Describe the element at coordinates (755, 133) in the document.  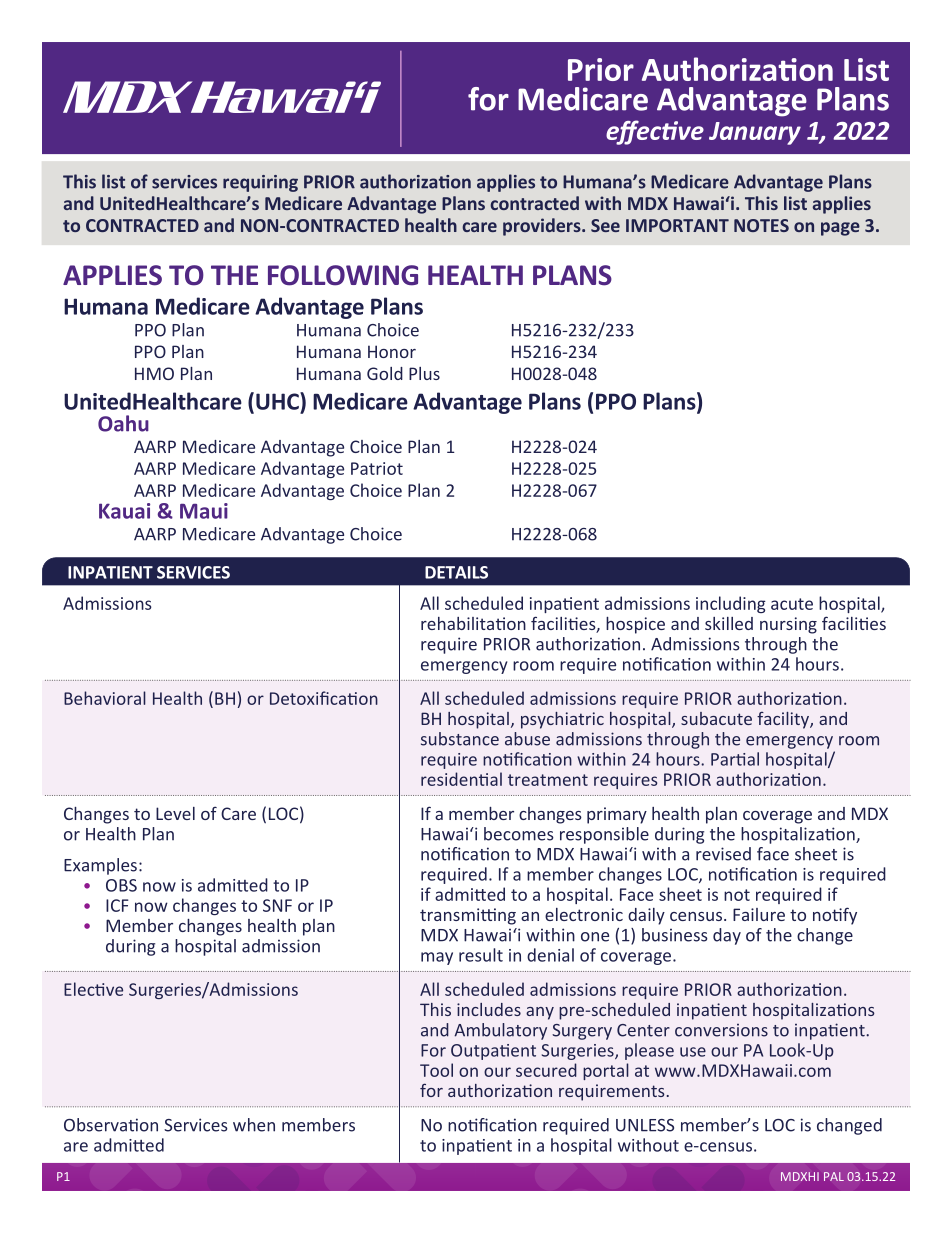
I see `January` at that location.
